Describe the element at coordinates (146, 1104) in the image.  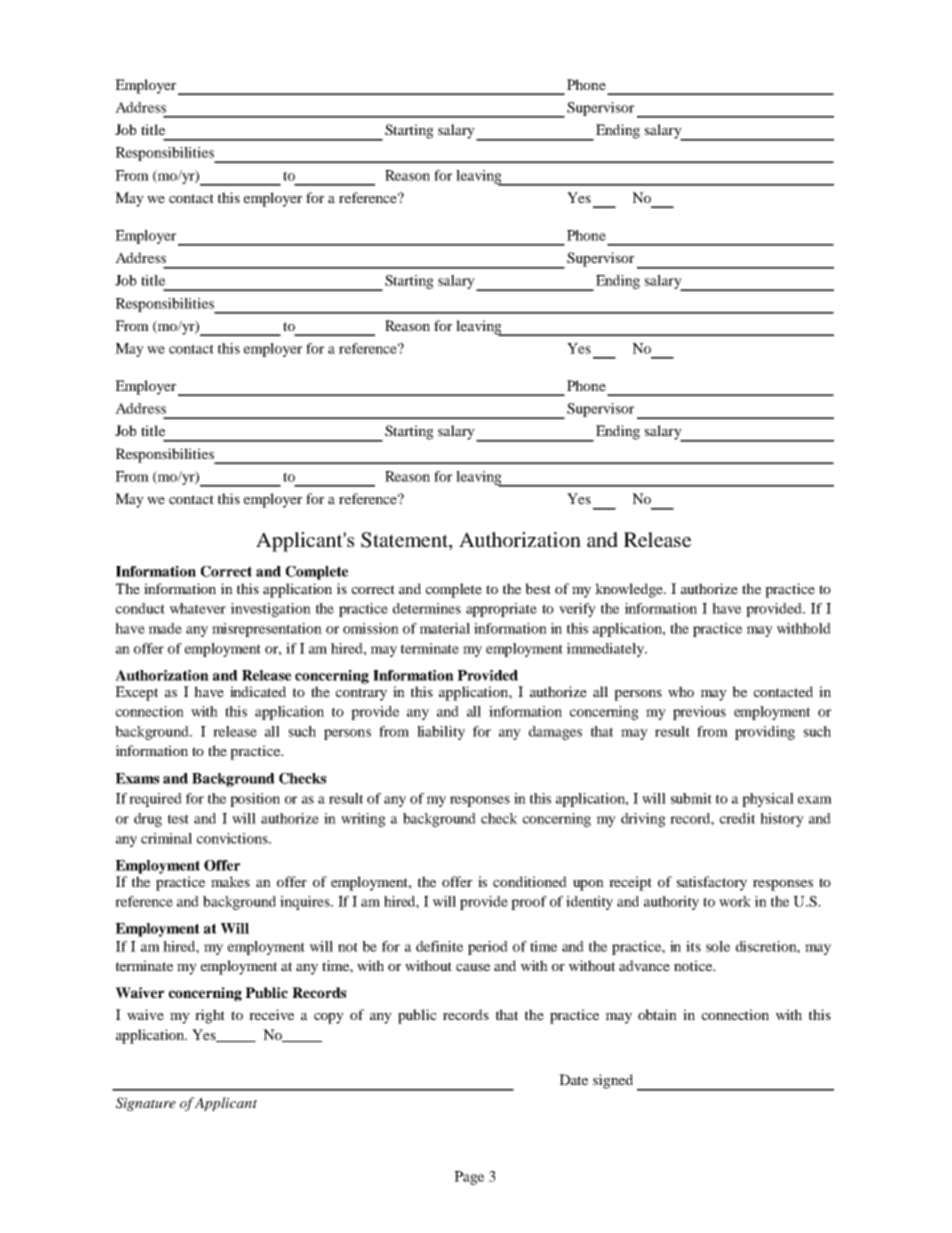
I see `Signature` at that location.
